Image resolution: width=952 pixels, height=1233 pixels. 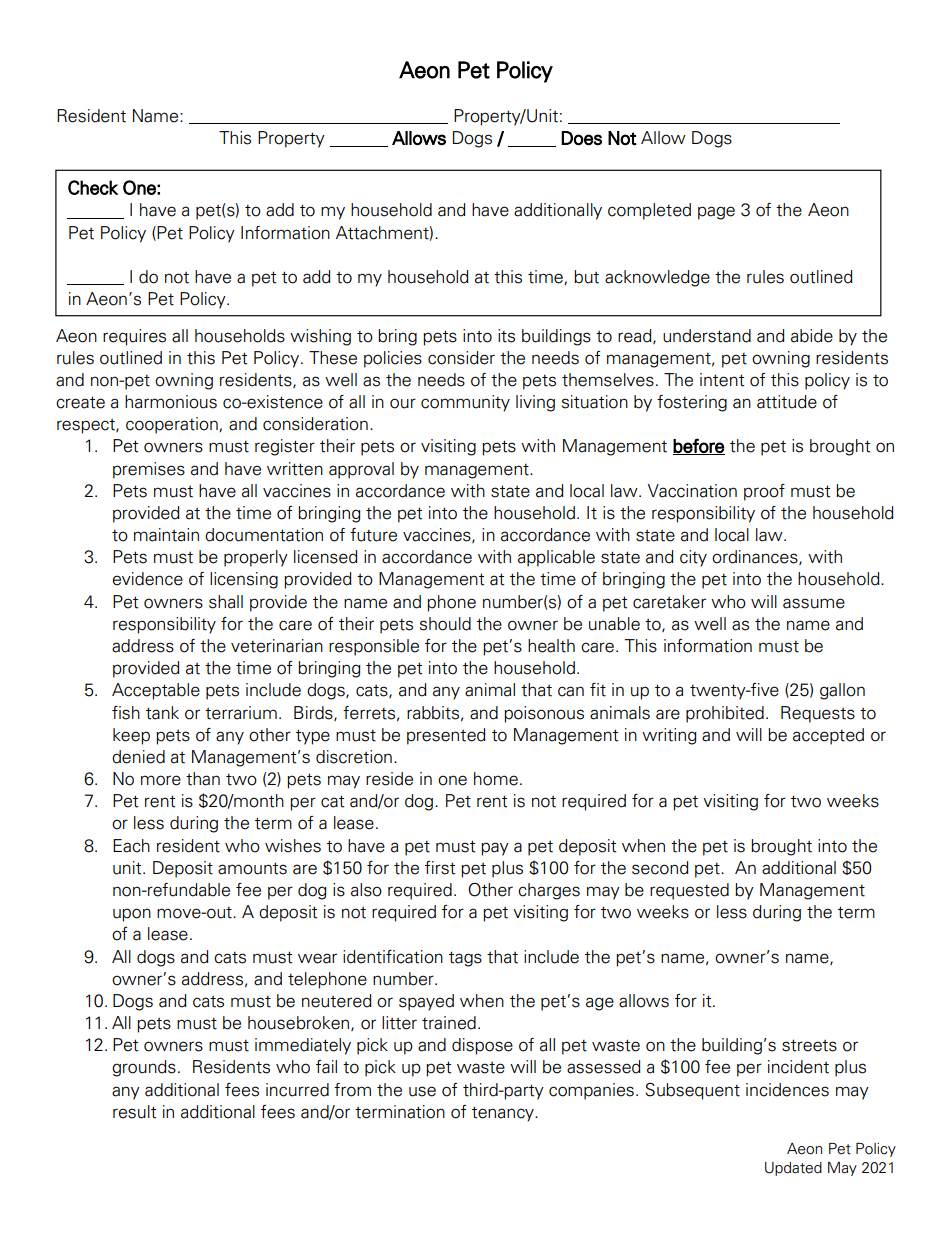 What do you see at coordinates (581, 138) in the page?
I see `Does` at bounding box center [581, 138].
